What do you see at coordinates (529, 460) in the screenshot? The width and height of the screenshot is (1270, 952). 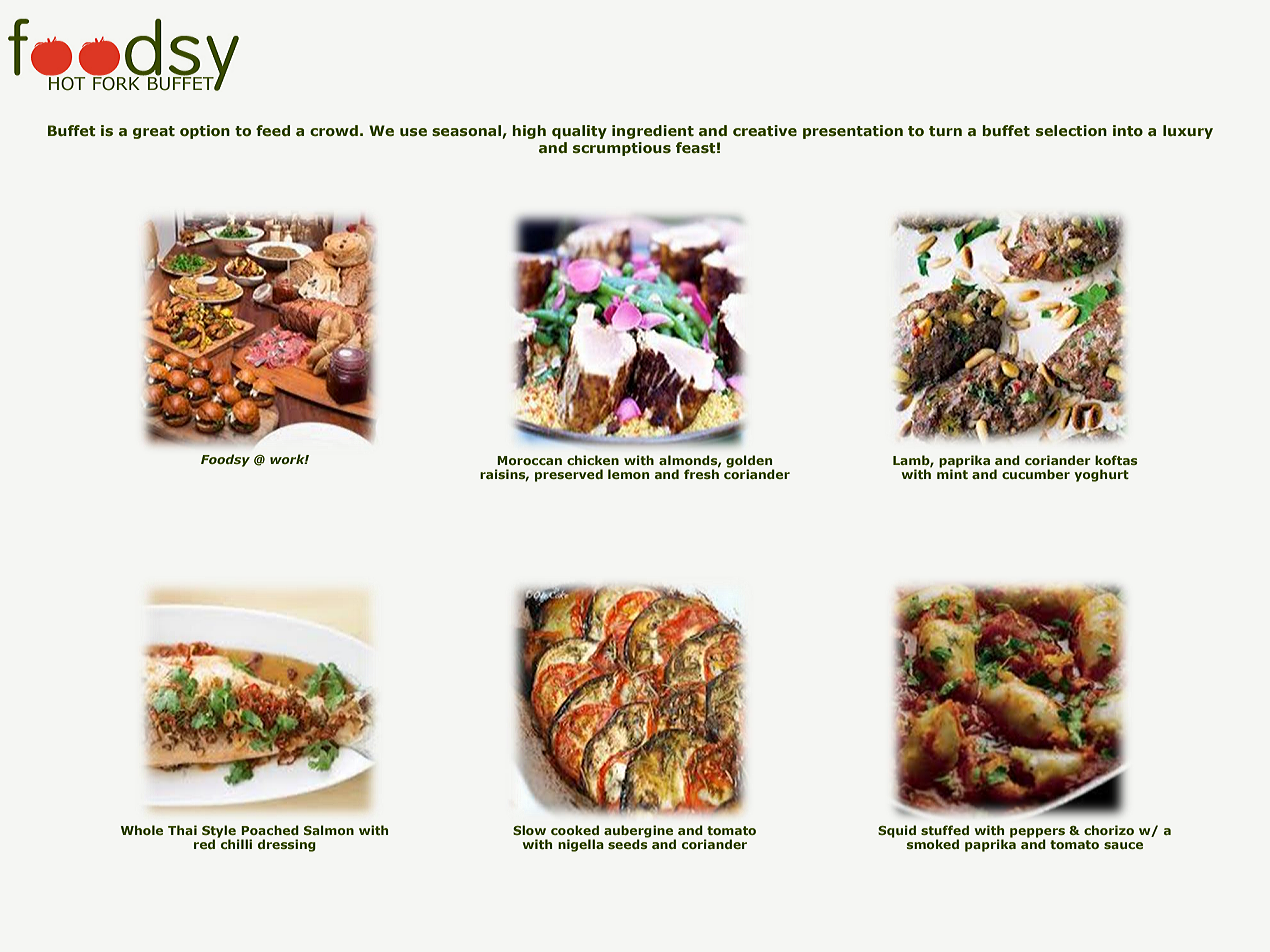 I see `Moroccan` at bounding box center [529, 460].
